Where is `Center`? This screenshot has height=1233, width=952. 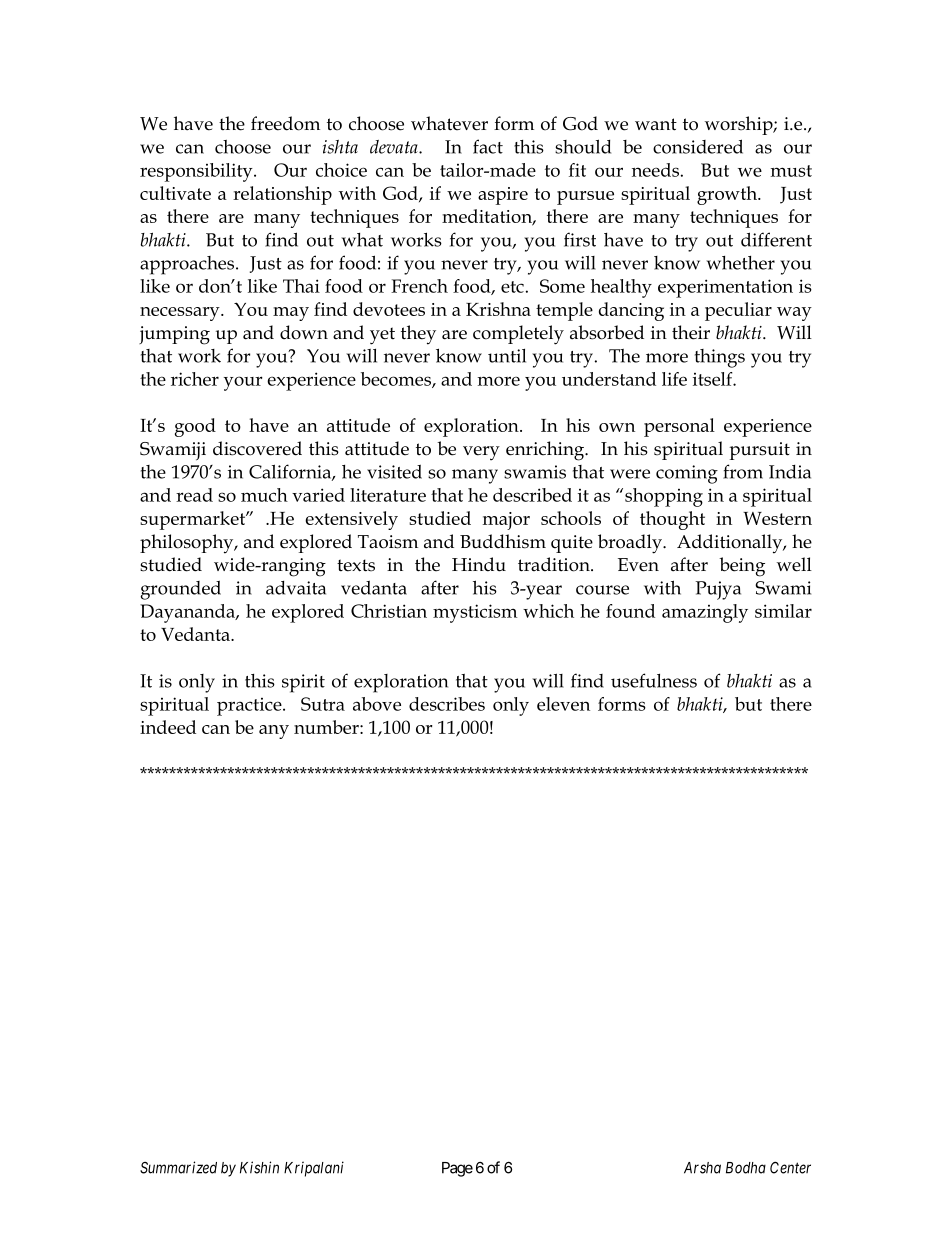 Center is located at coordinates (790, 1167).
